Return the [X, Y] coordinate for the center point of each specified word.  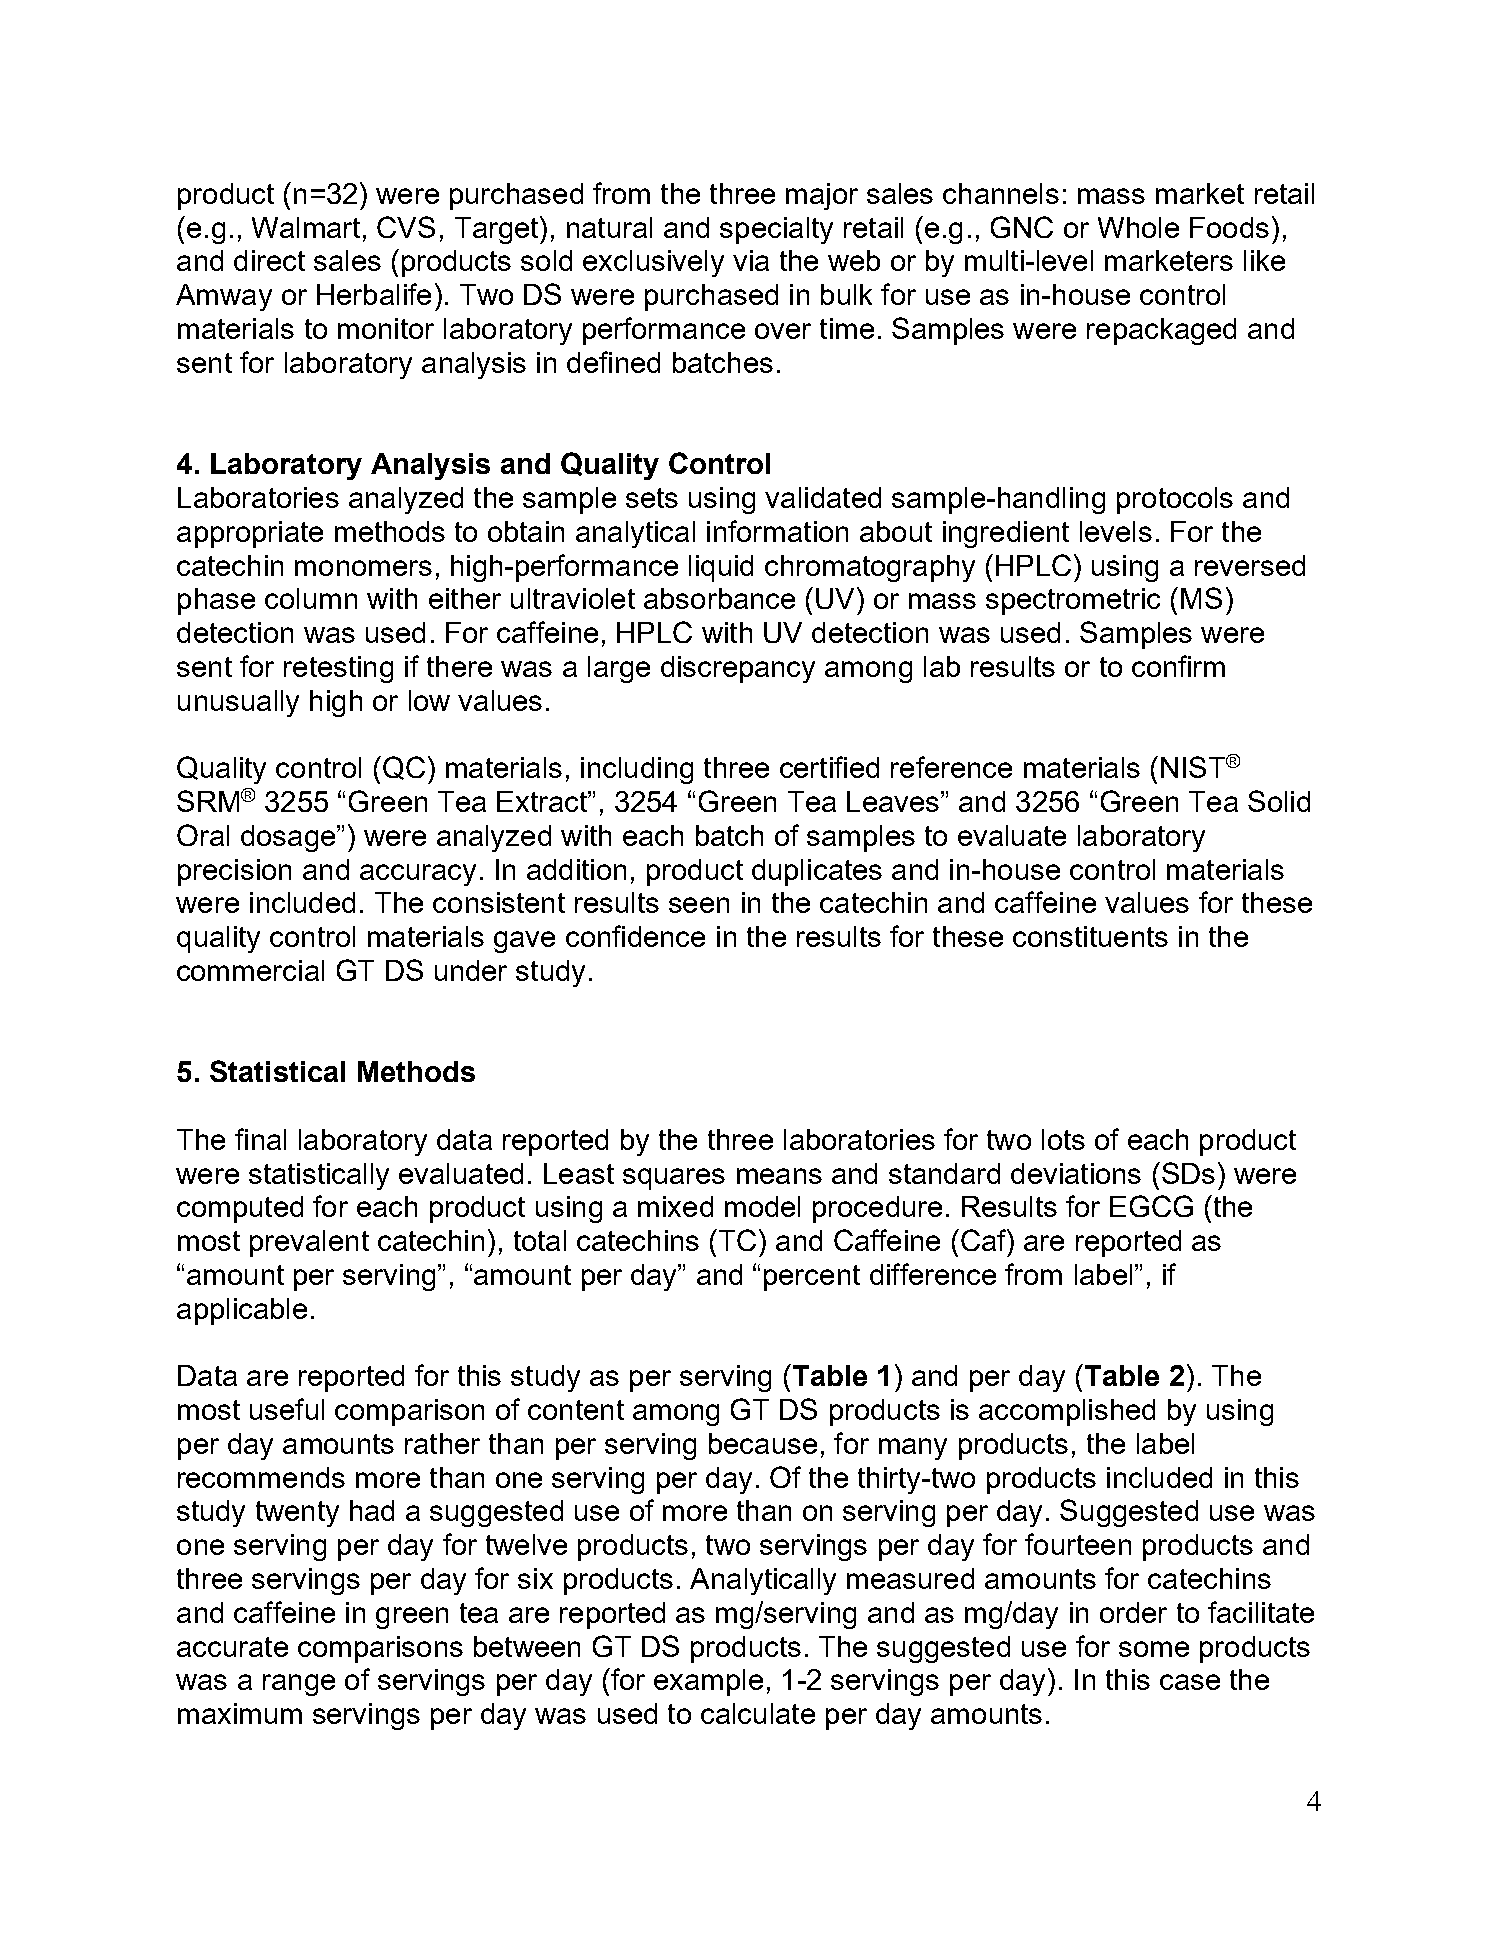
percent [812, 1278]
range [299, 1685]
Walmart [306, 227]
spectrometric [1073, 601]
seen [699, 905]
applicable [242, 1311]
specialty [776, 230]
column [311, 598]
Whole [1138, 227]
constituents [1090, 936]
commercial [250, 970]
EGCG [1151, 1206]
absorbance [719, 598]
